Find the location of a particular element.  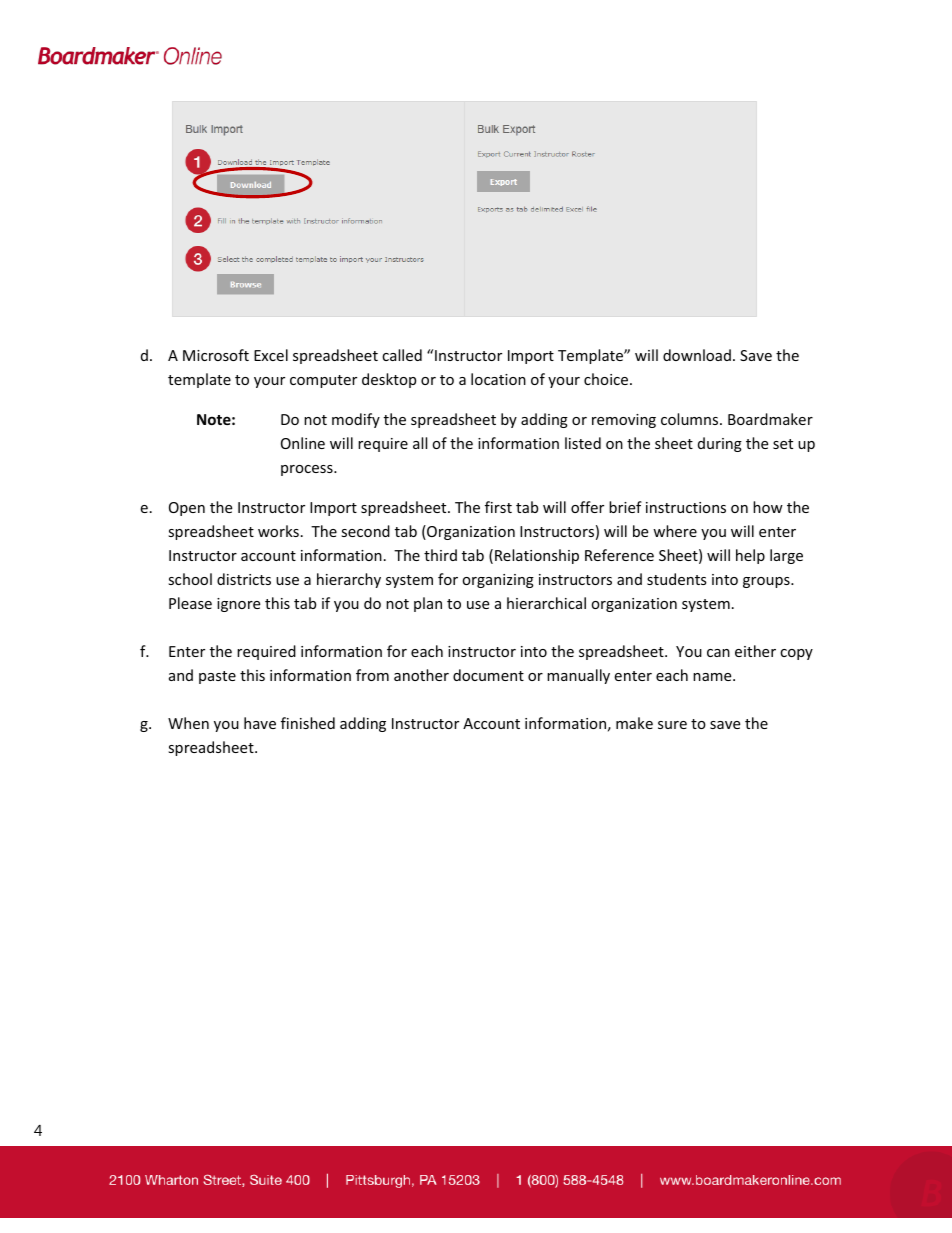

first is located at coordinates (498, 507).
